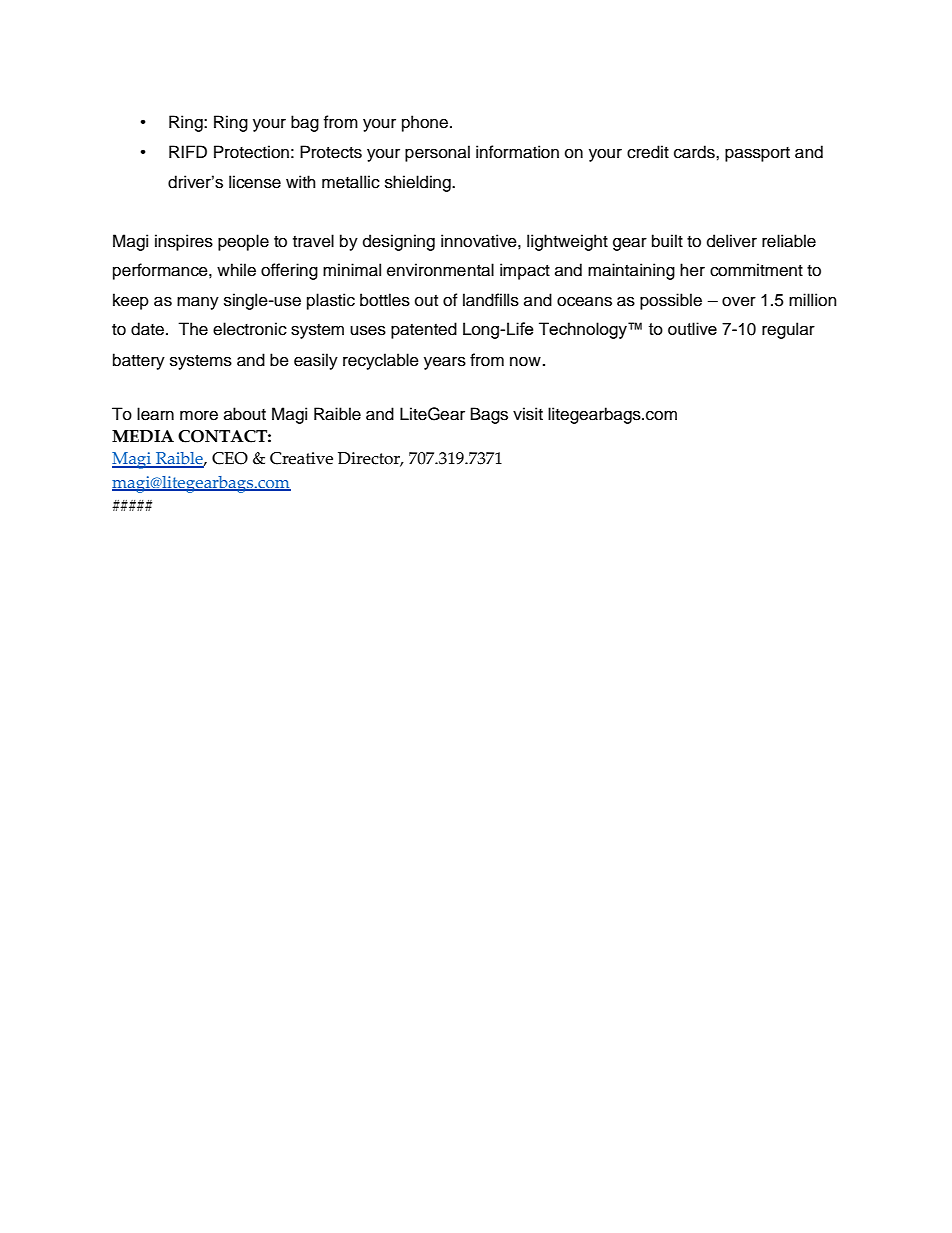  I want to click on CEO, so click(230, 458).
